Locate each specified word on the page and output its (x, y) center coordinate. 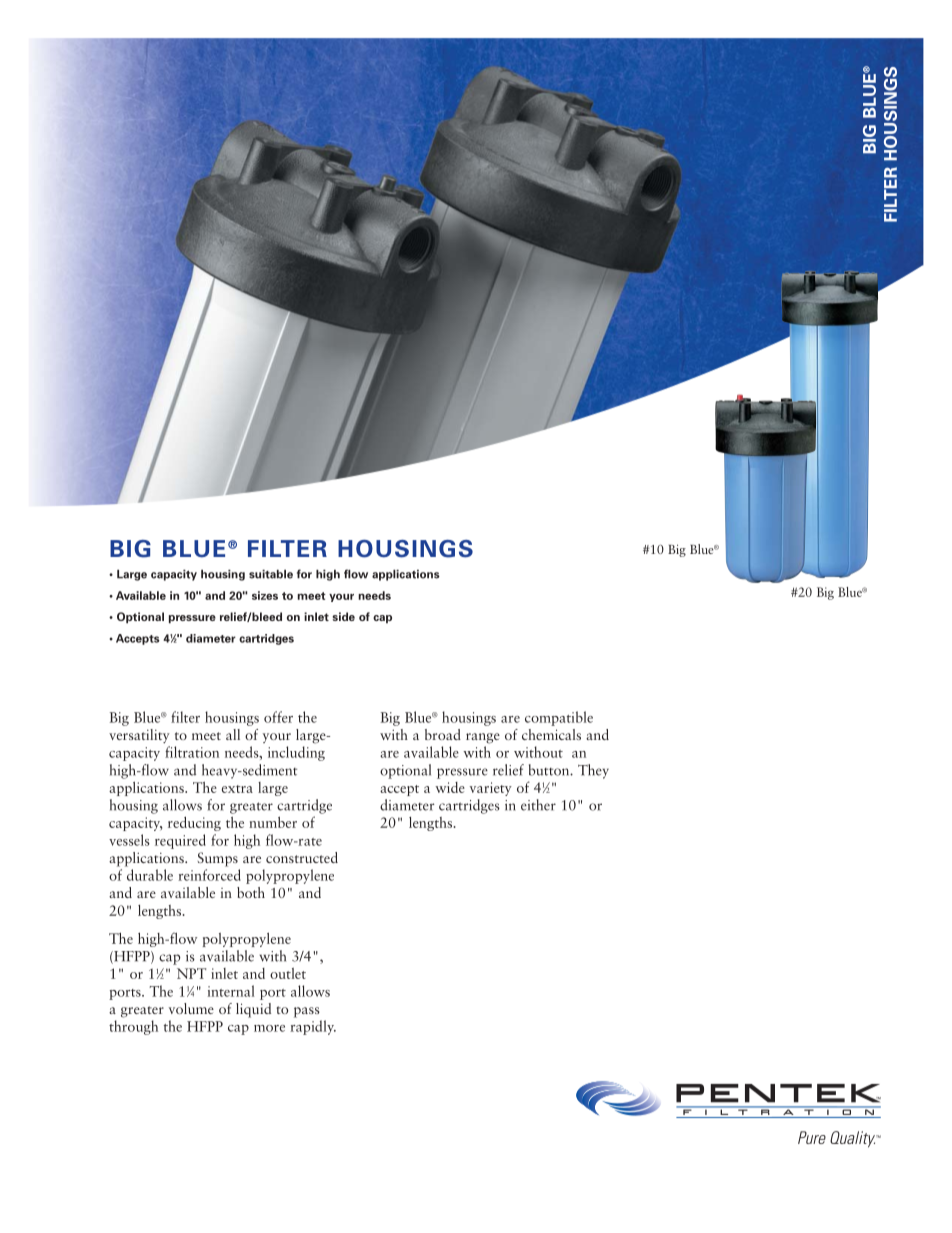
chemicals (551, 734)
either (538, 805)
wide (450, 787)
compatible (559, 718)
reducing (194, 823)
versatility (139, 736)
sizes (265, 595)
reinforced (209, 875)
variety (491, 789)
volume (191, 1008)
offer (278, 717)
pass (307, 1012)
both (251, 892)
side (343, 616)
